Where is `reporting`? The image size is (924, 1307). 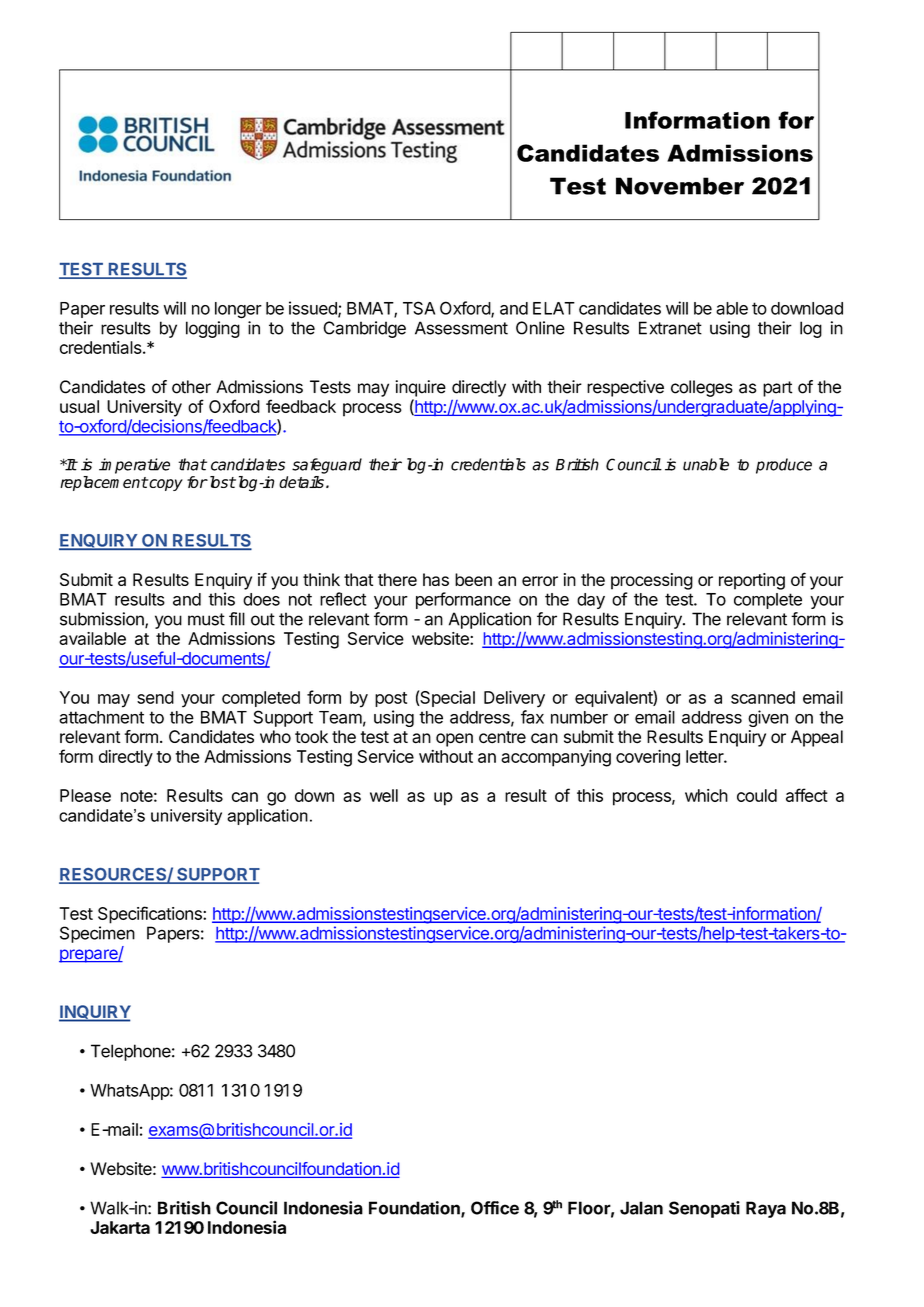 reporting is located at coordinates (752, 581).
